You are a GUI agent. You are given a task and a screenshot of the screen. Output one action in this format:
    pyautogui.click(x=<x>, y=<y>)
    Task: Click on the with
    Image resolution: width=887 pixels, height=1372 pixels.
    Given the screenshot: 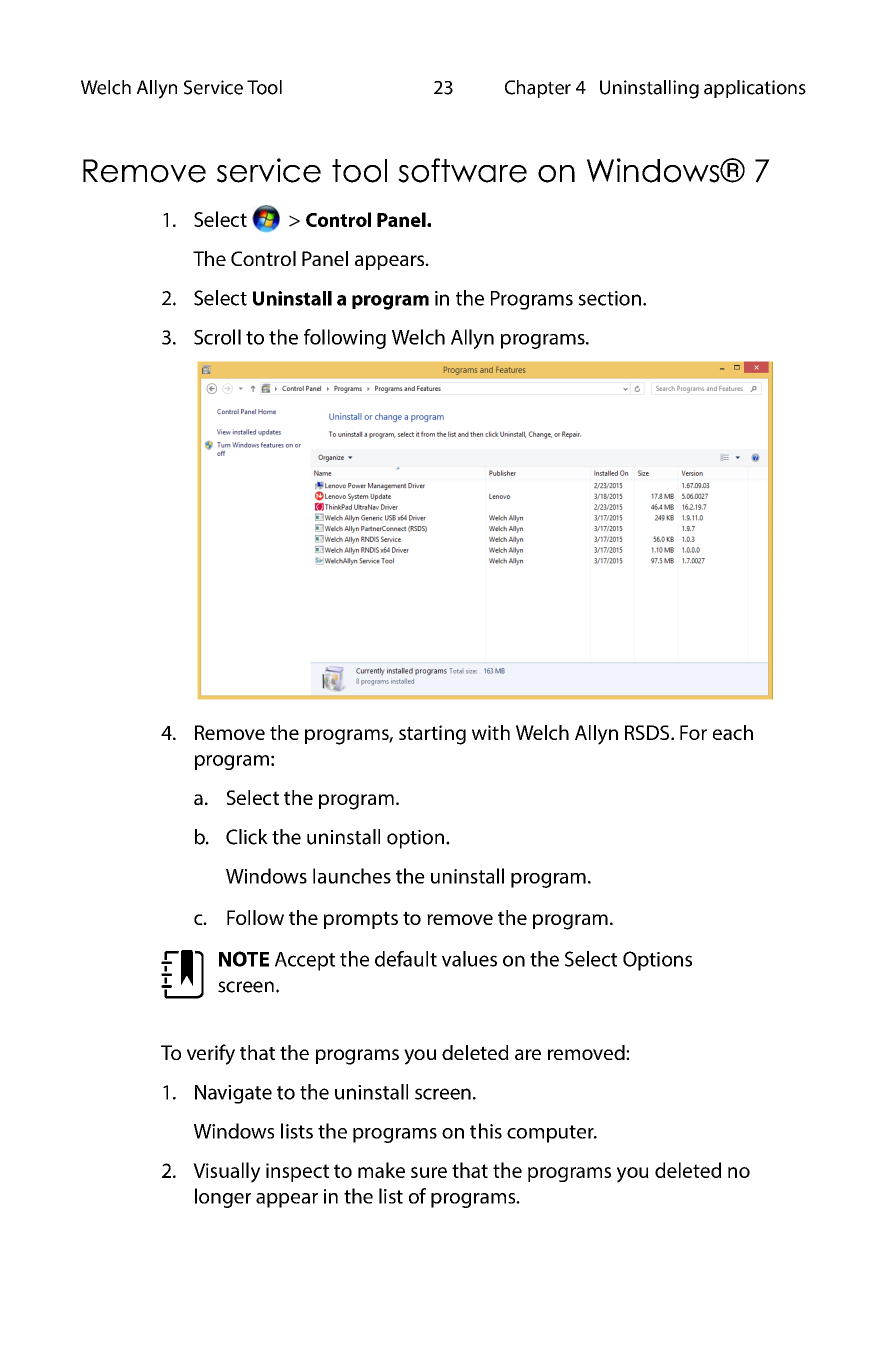 What is the action you would take?
    pyautogui.click(x=491, y=732)
